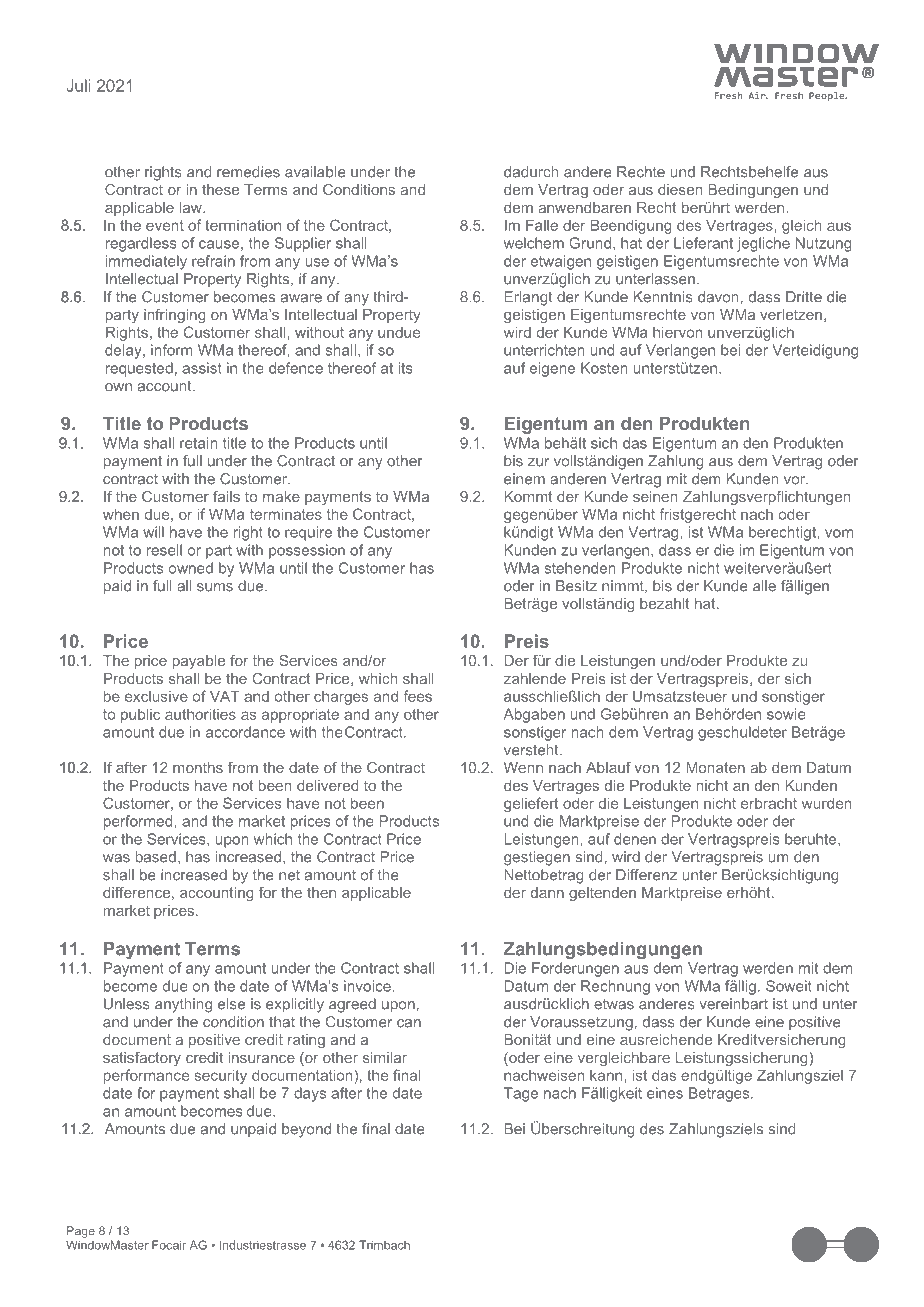 Image resolution: width=924 pixels, height=1307 pixels. I want to click on kann, so click(607, 1075).
